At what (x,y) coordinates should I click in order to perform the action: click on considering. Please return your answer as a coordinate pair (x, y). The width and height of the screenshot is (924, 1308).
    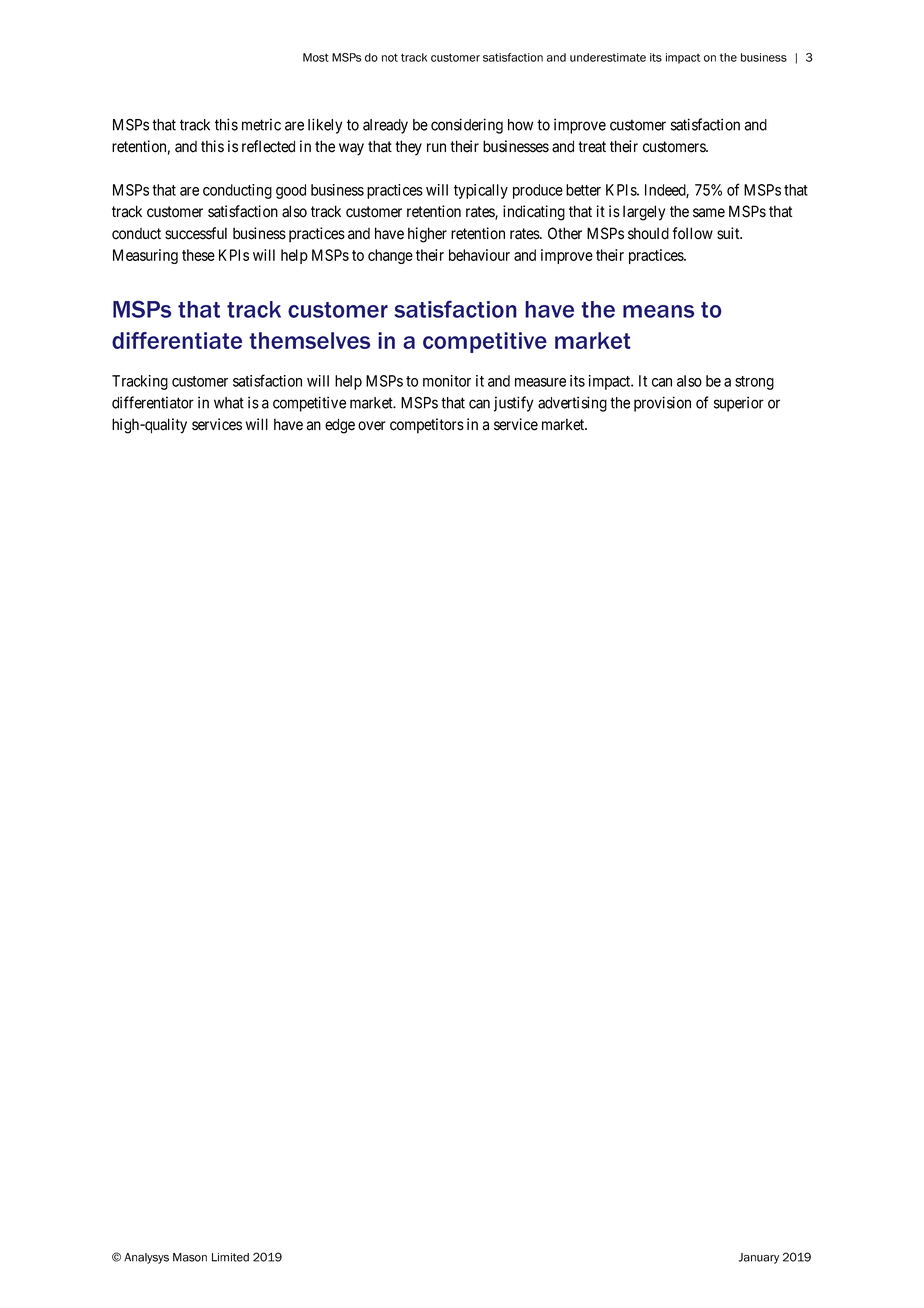
    Looking at the image, I should click on (467, 126).
